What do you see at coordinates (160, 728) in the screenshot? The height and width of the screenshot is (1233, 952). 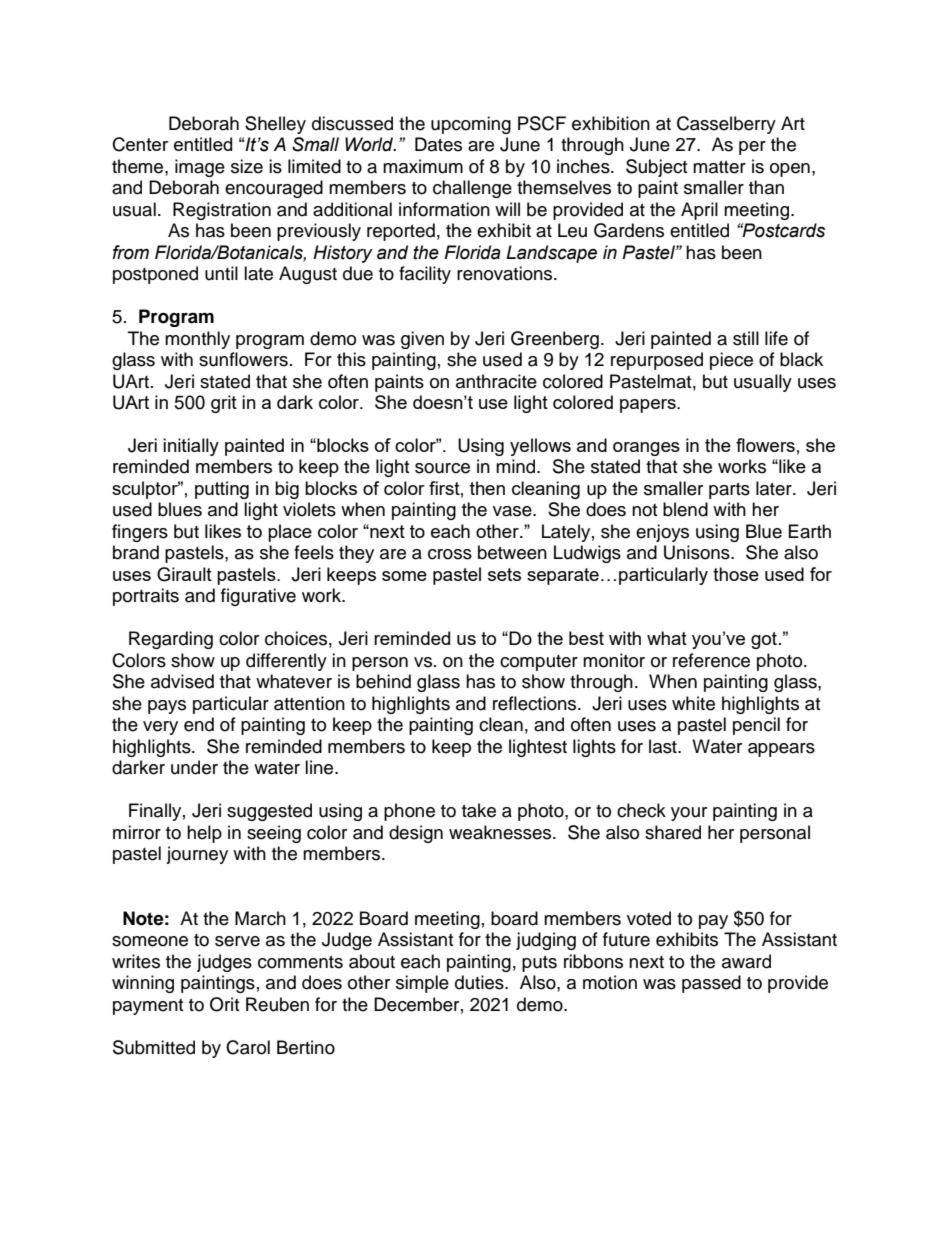 I see `very` at bounding box center [160, 728].
